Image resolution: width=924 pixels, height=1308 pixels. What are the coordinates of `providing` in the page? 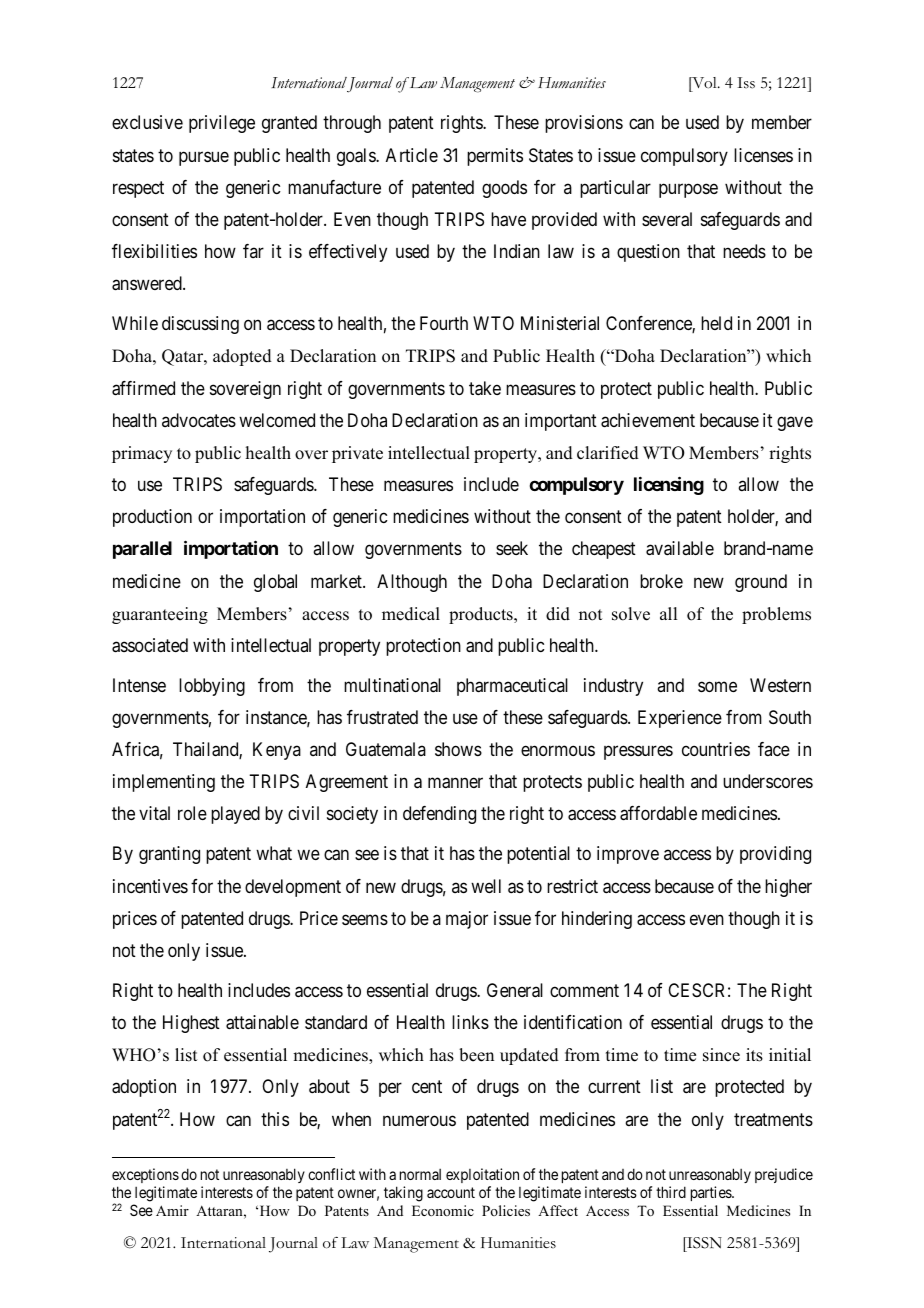 It's located at (775, 855).
